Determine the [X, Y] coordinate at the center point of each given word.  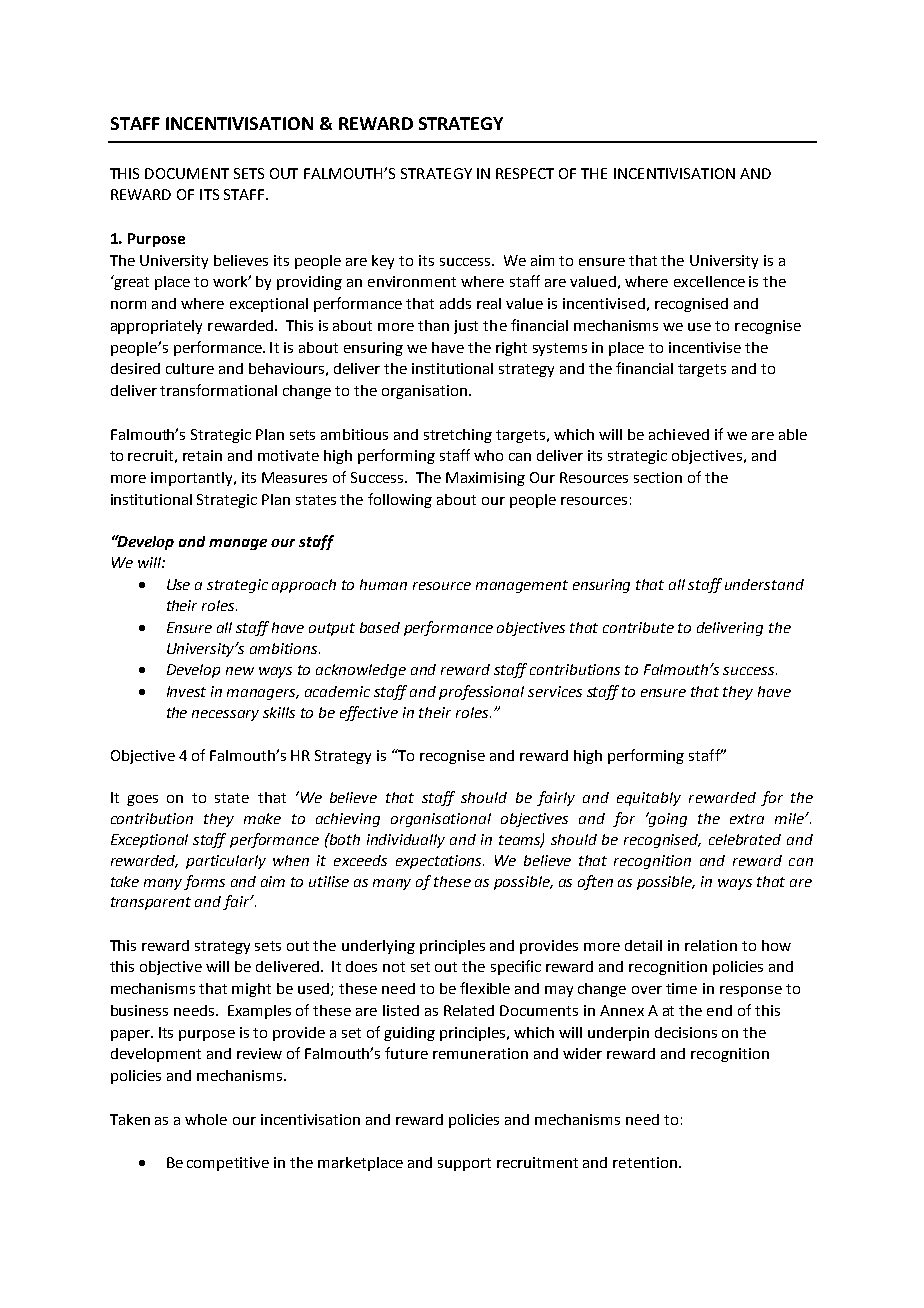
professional [481, 692]
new [240, 671]
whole [206, 1119]
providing [309, 283]
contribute [638, 627]
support [464, 1164]
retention [646, 1162]
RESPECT [525, 173]
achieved [679, 434]
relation [711, 945]
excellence [709, 281]
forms [204, 882]
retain [202, 455]
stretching [458, 436]
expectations [440, 862]
